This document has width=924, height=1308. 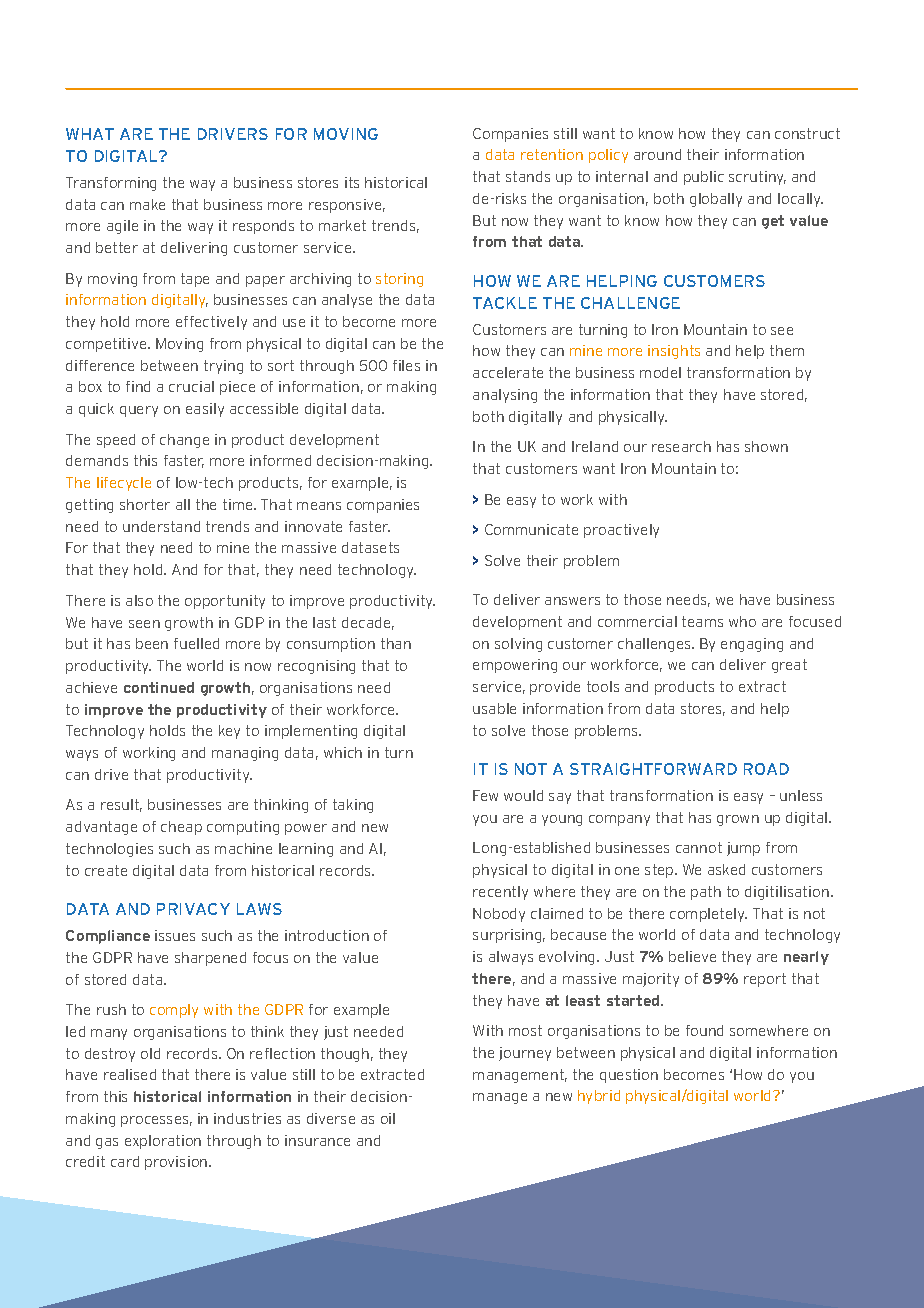 I want to click on oil, so click(x=388, y=1118).
